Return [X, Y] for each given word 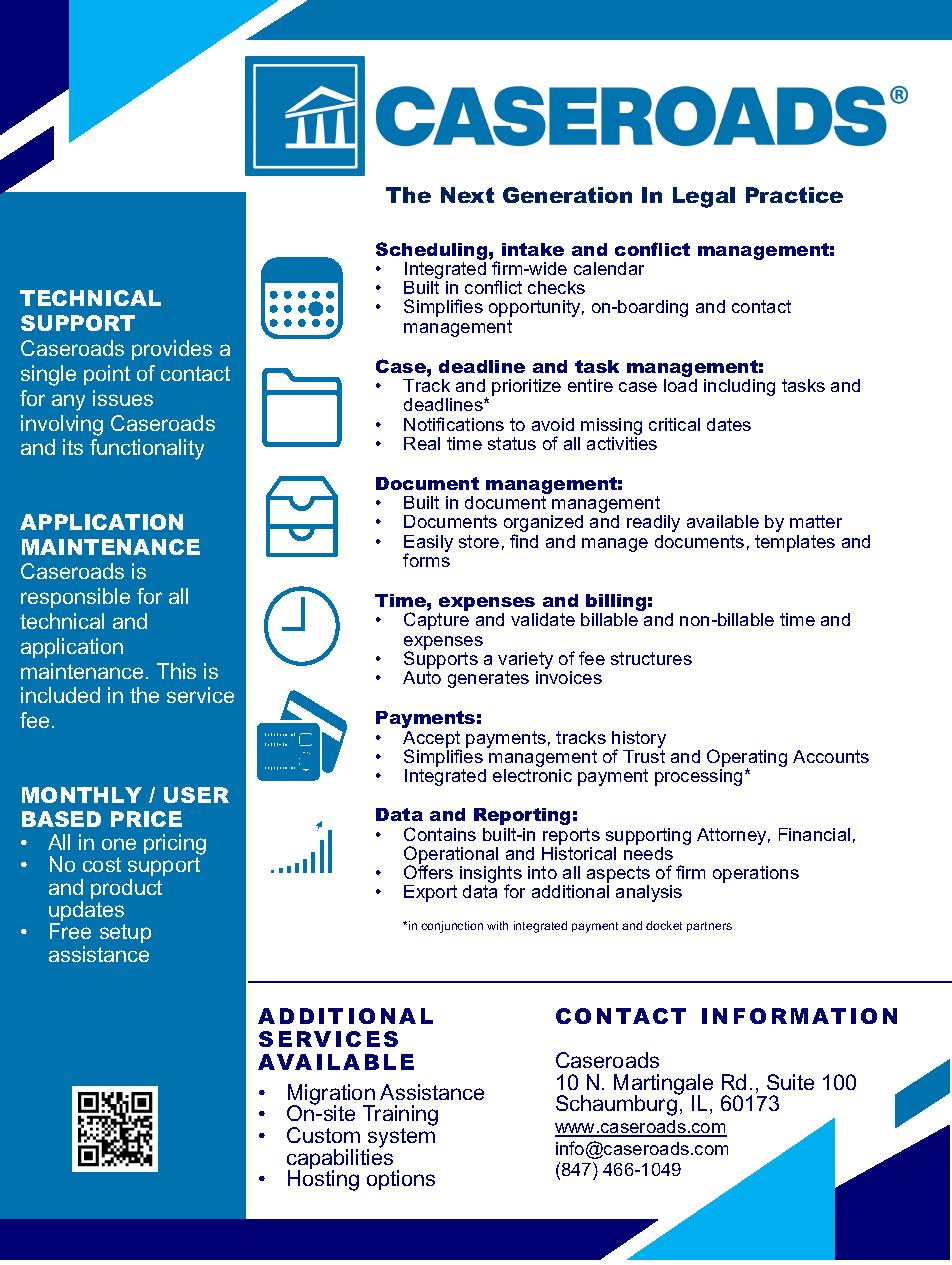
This [176, 671]
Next [467, 195]
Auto [422, 677]
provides [172, 350]
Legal [704, 197]
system [401, 1139]
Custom [323, 1135]
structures [651, 658]
